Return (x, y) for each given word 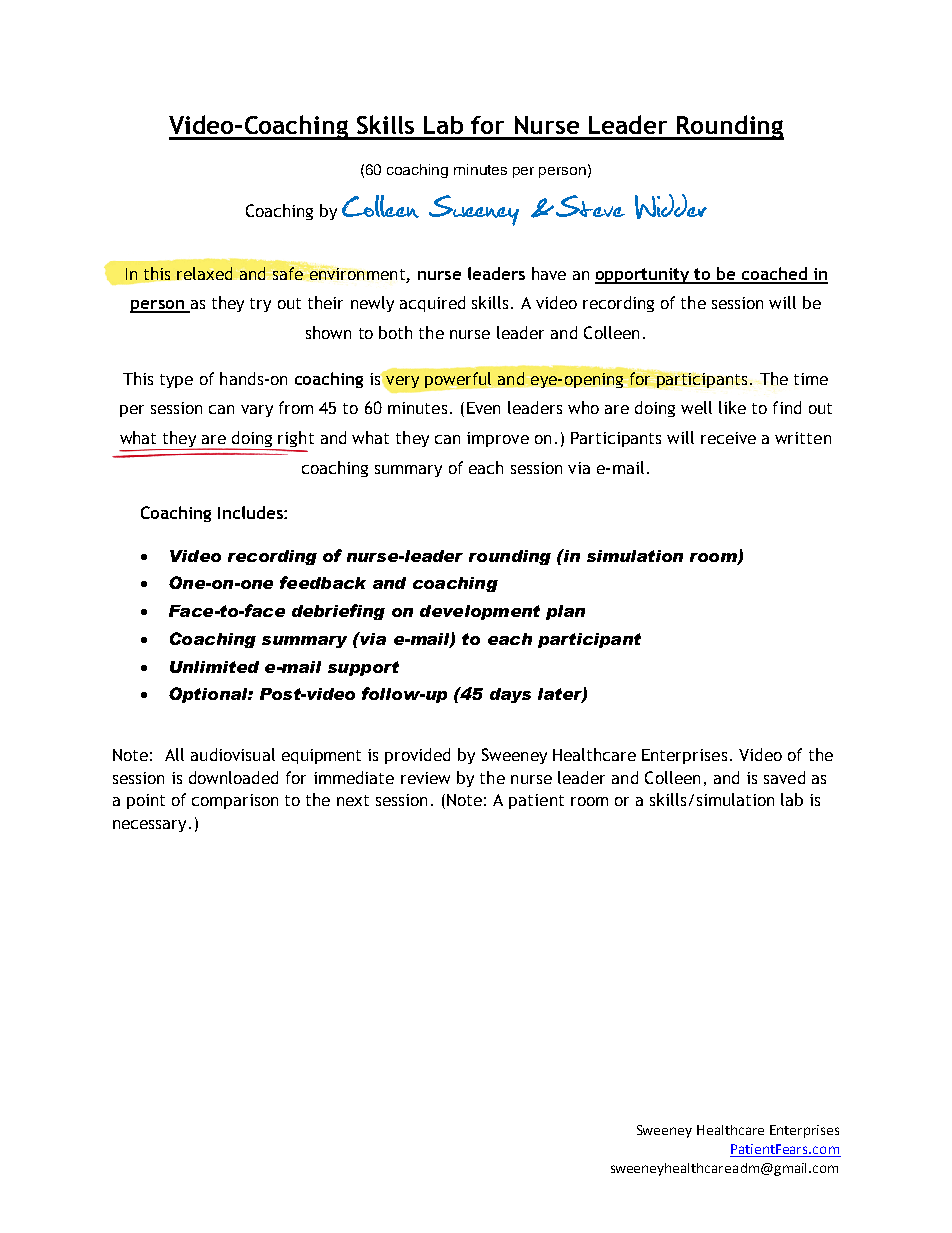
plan (565, 612)
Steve (590, 206)
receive (728, 438)
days (510, 695)
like (732, 407)
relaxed (204, 273)
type (176, 381)
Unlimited (214, 667)
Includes (251, 512)
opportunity (643, 276)
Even (483, 408)
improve (498, 439)
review (425, 778)
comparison (235, 801)
